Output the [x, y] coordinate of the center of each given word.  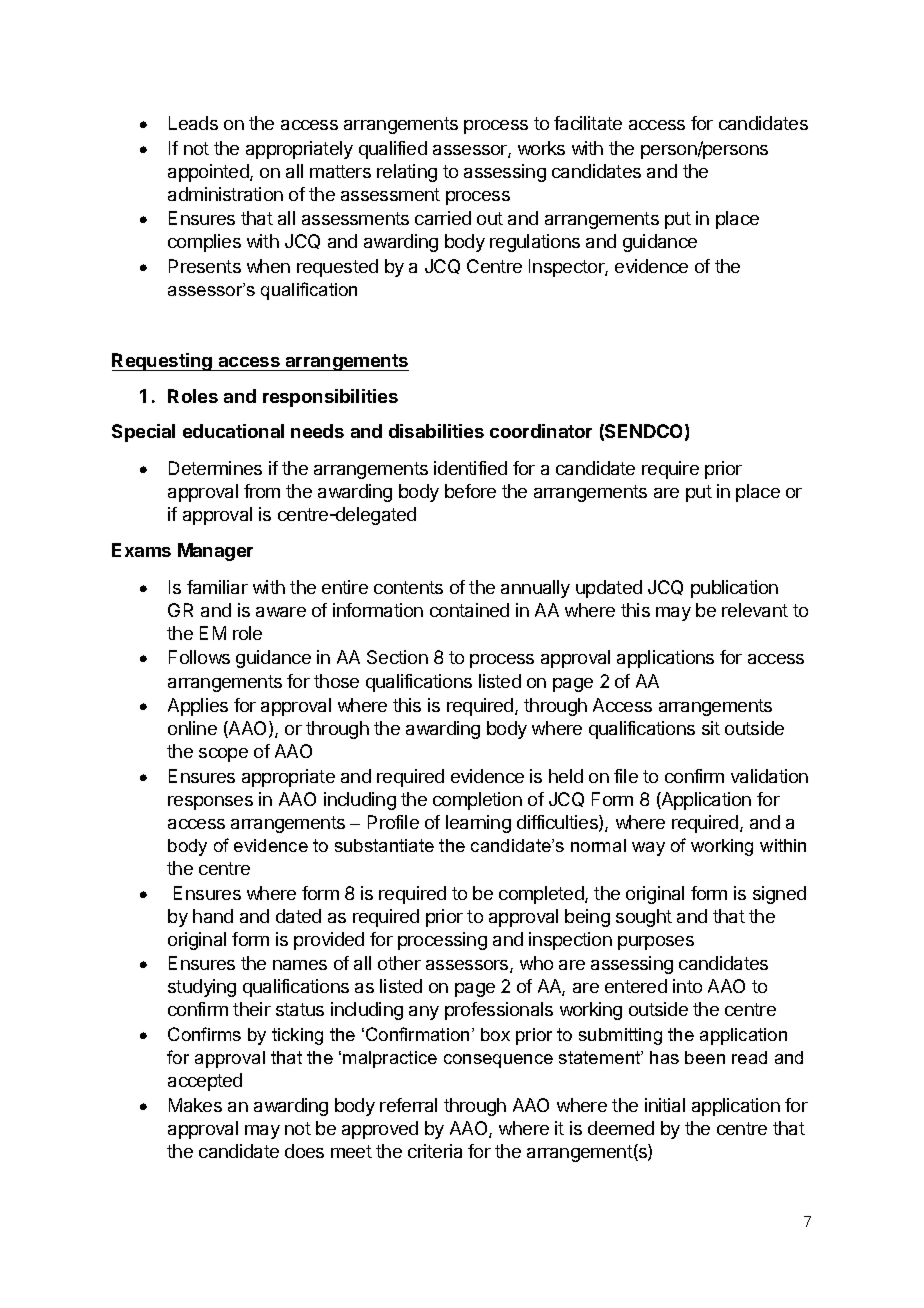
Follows [199, 657]
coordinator [541, 431]
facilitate [588, 123]
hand [213, 916]
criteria [435, 1151]
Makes [195, 1105]
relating [407, 173]
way [648, 849]
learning [478, 824]
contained [469, 610]
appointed [209, 173]
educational [233, 431]
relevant [755, 610]
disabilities [436, 431]
